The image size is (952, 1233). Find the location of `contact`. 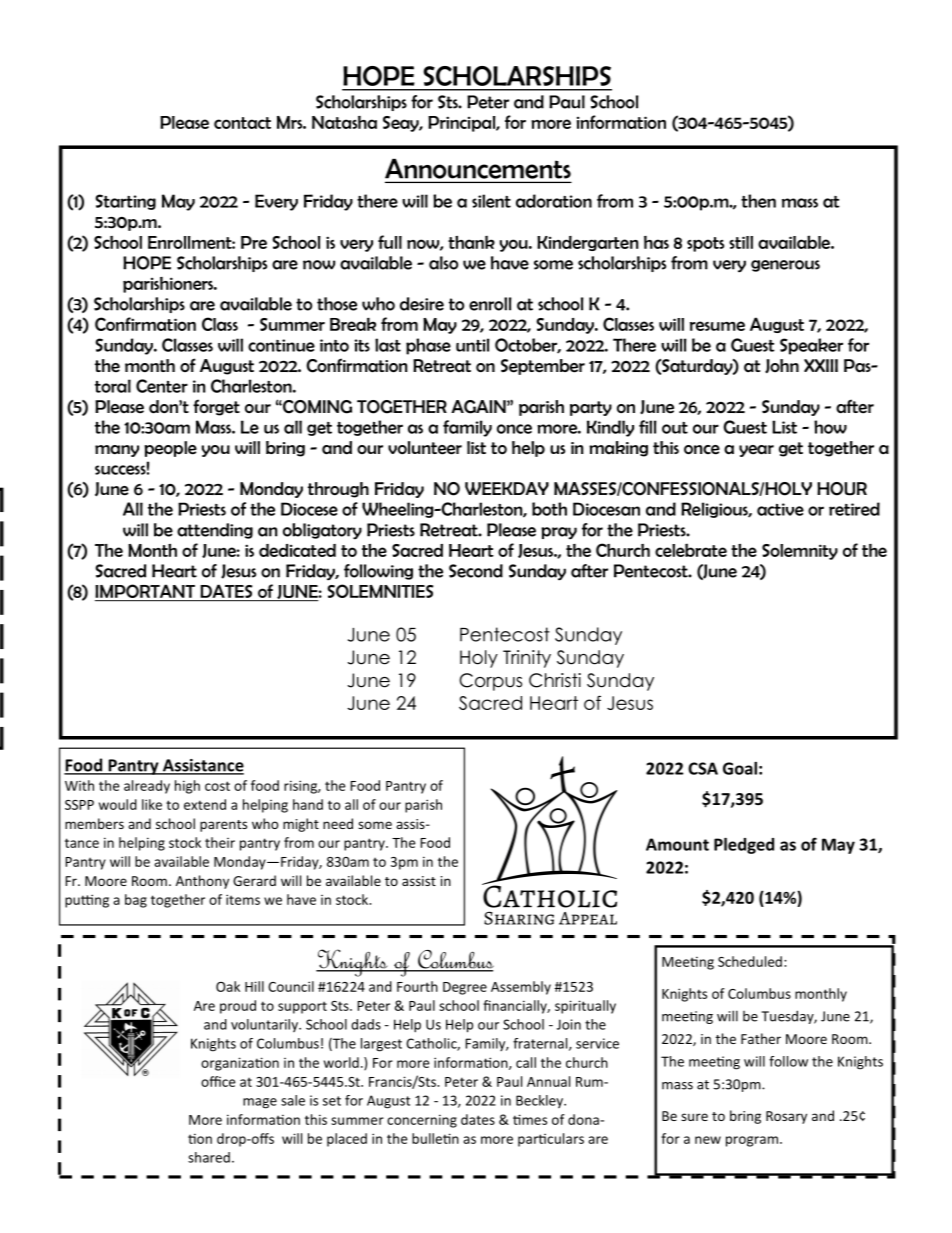

contact is located at coordinates (242, 123).
